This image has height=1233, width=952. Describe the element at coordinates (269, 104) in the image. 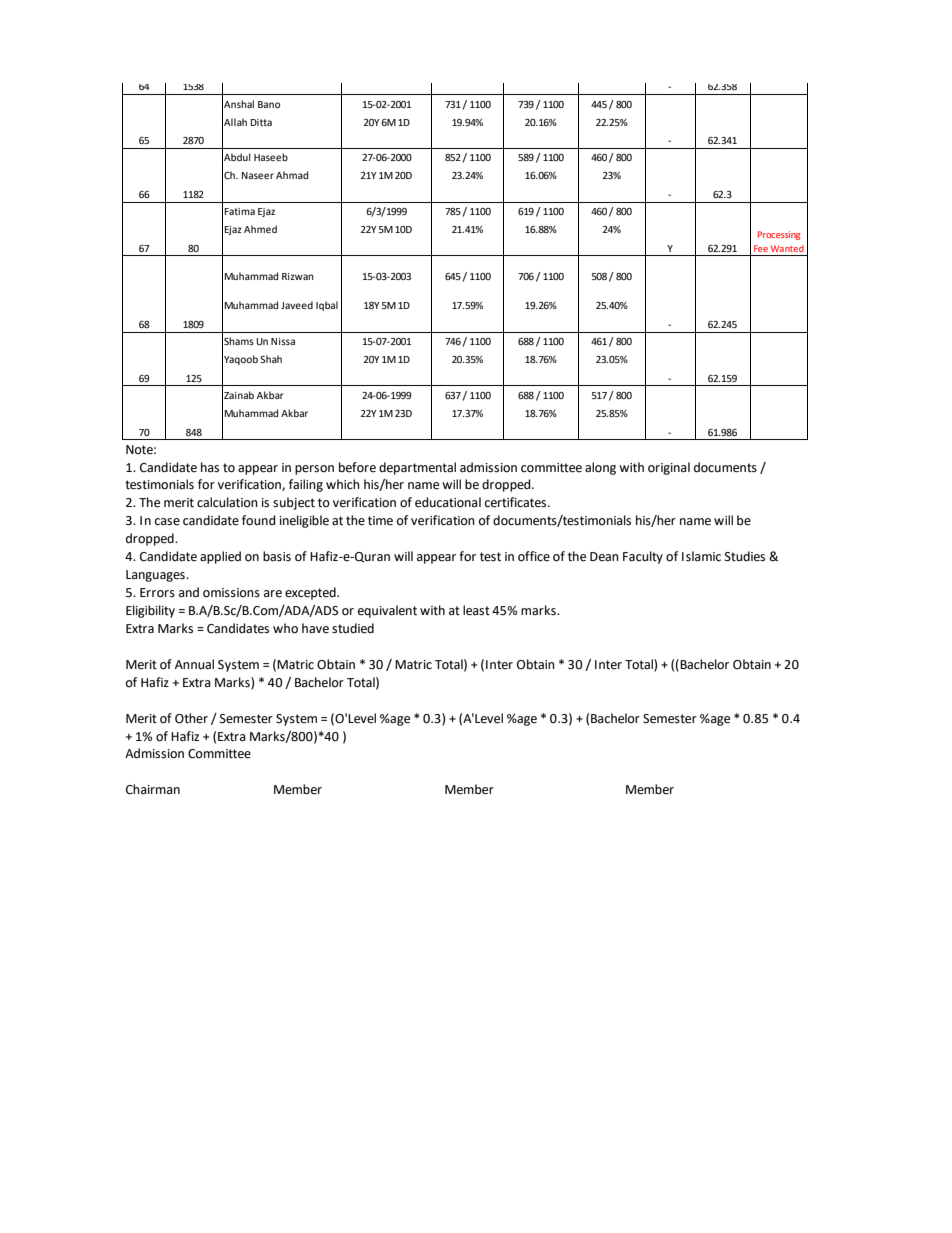

I see `Bano` at that location.
